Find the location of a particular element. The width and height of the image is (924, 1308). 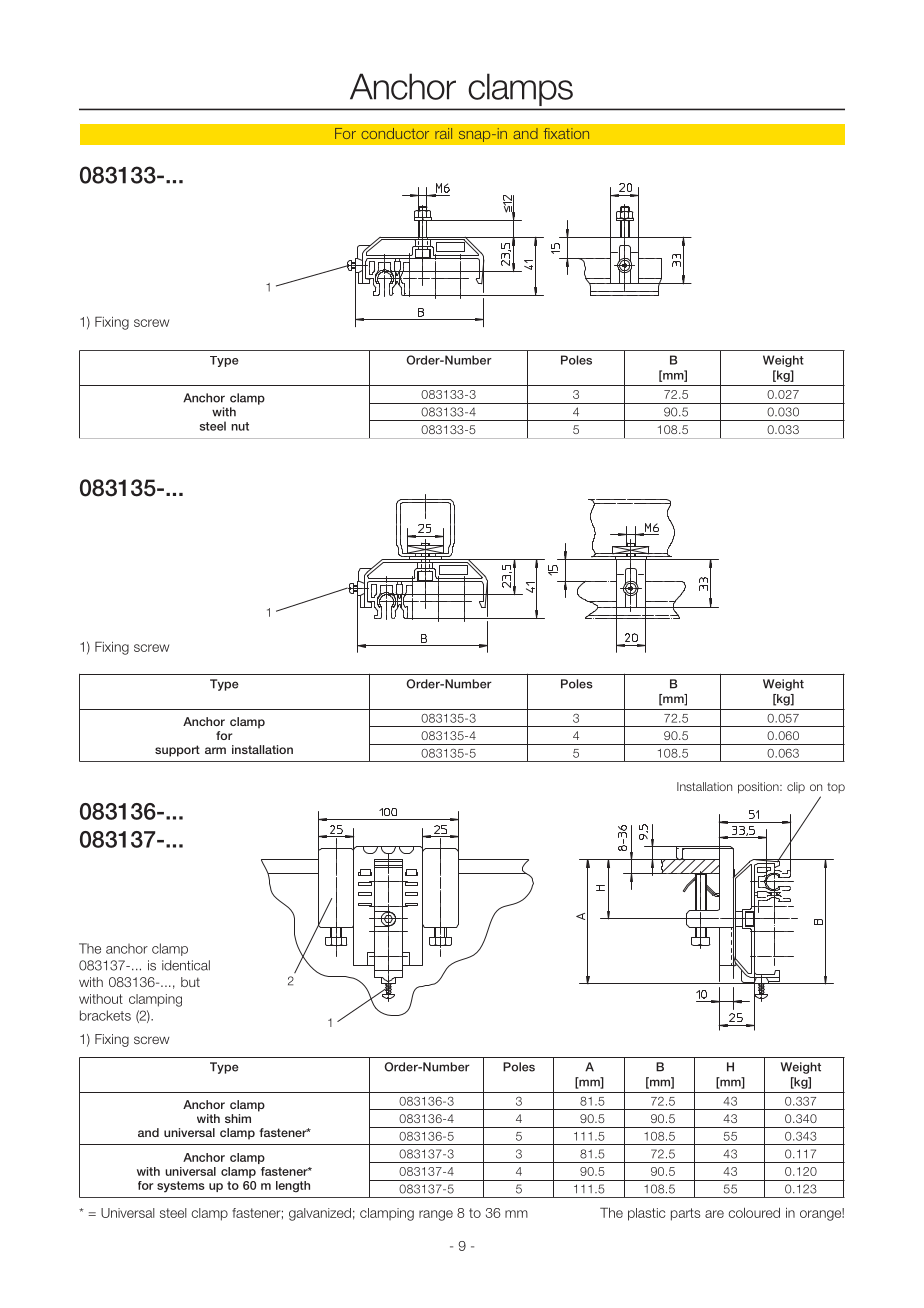

arm is located at coordinates (215, 750).
